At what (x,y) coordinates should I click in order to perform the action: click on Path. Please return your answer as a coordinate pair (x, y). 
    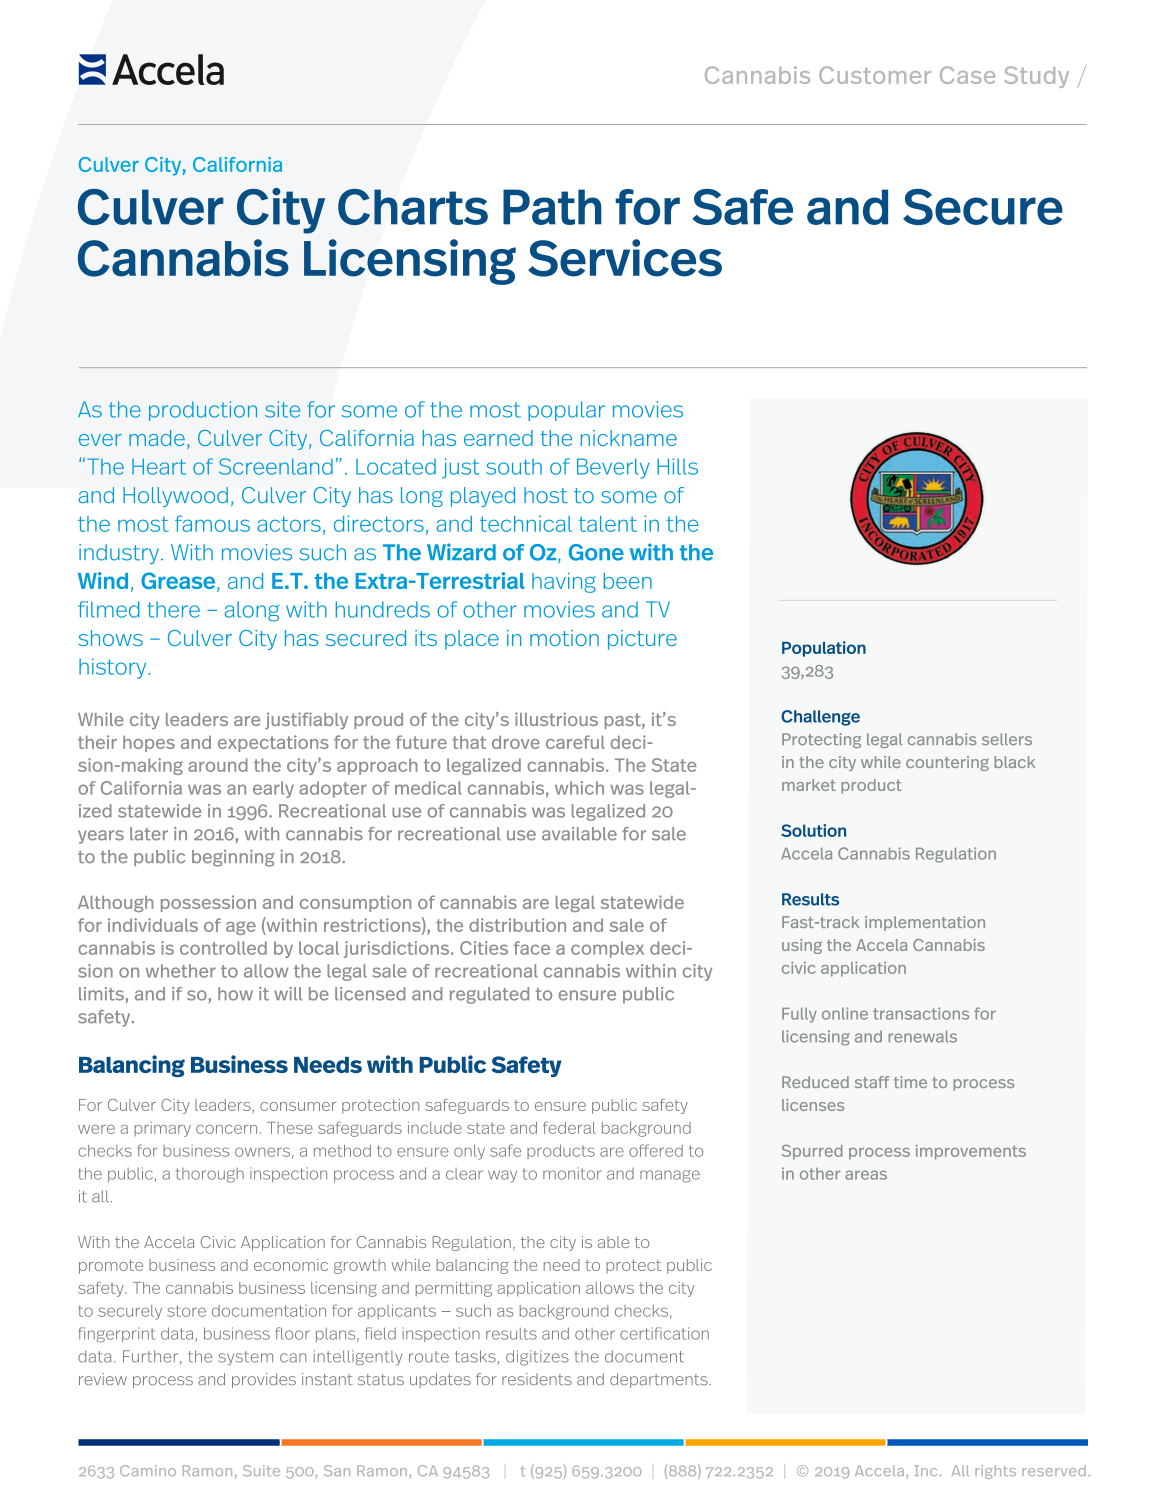
    Looking at the image, I should click on (552, 207).
